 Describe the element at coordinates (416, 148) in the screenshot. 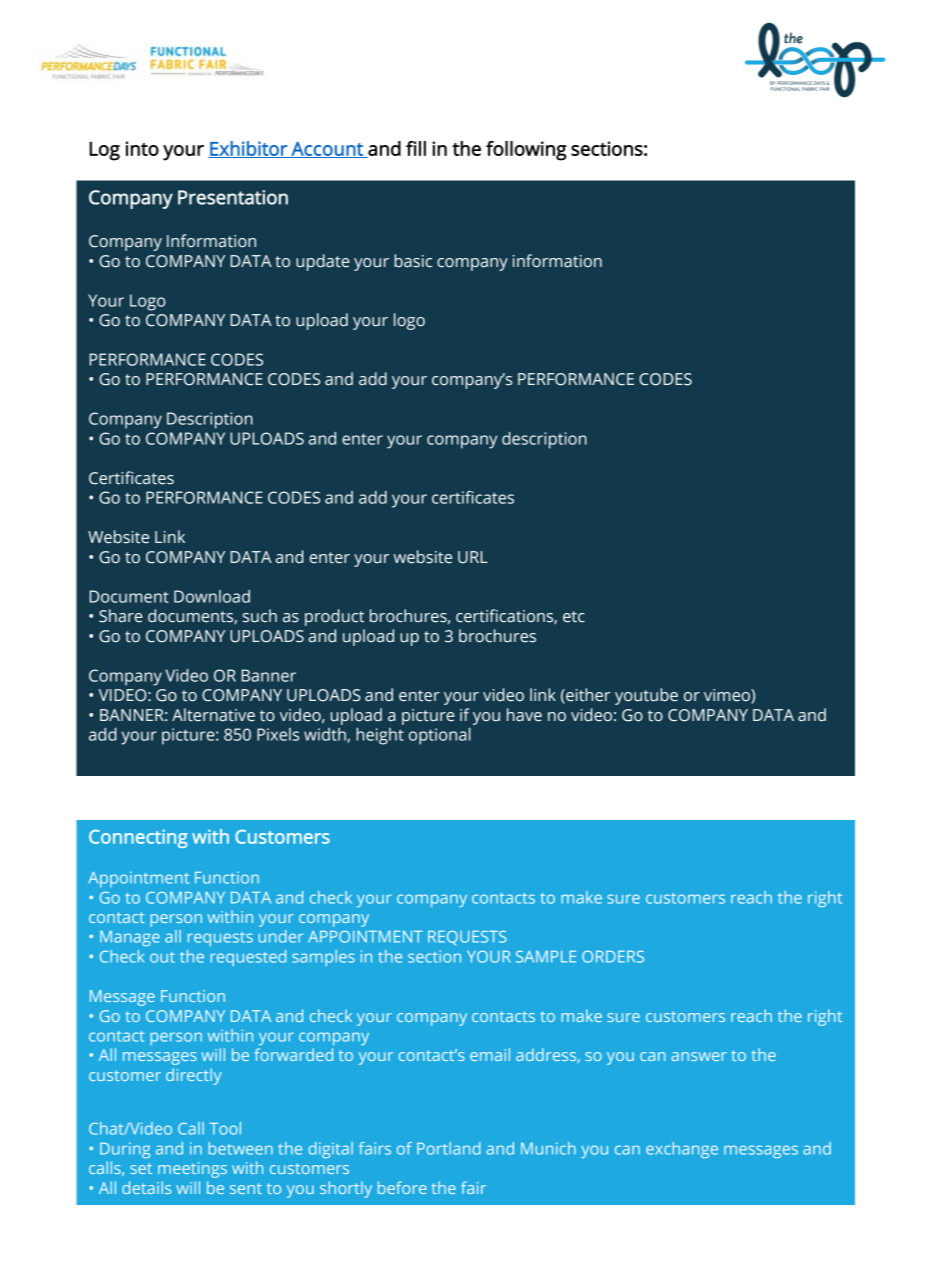

I see `fill` at that location.
